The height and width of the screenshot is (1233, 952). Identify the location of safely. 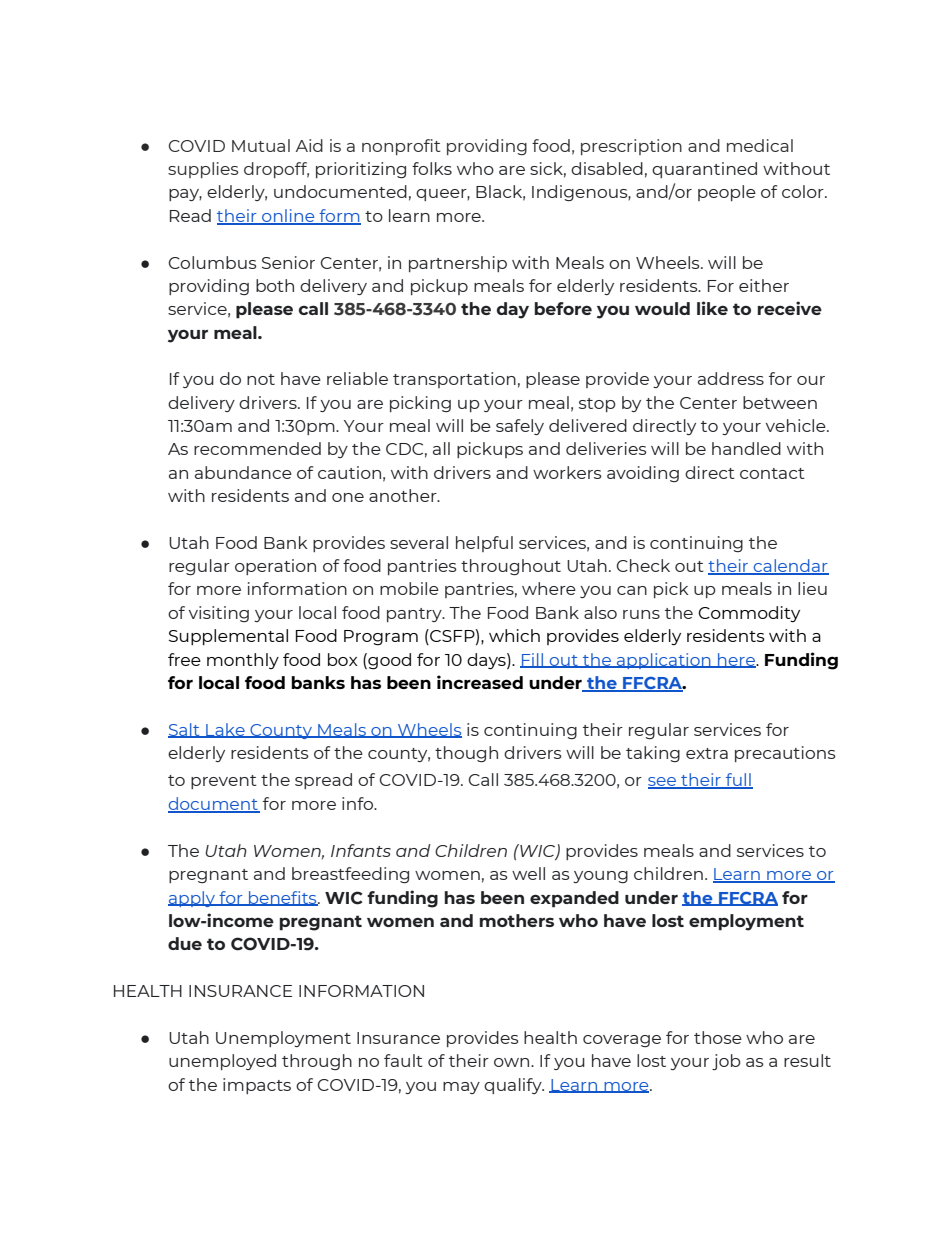
(520, 427).
